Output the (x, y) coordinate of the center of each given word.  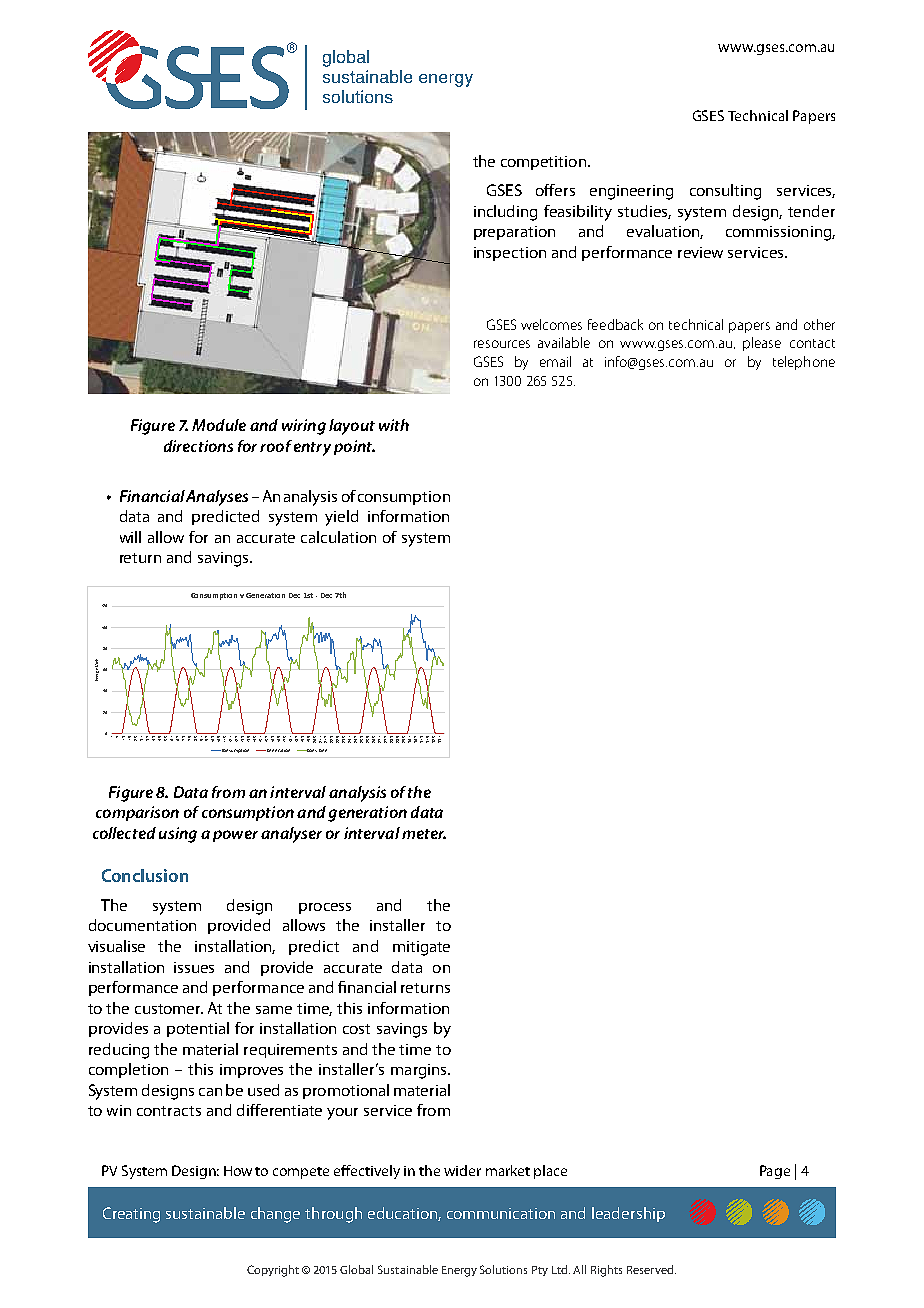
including (505, 213)
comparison (137, 813)
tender (811, 211)
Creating (131, 1215)
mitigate (421, 948)
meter (424, 834)
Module (219, 425)
